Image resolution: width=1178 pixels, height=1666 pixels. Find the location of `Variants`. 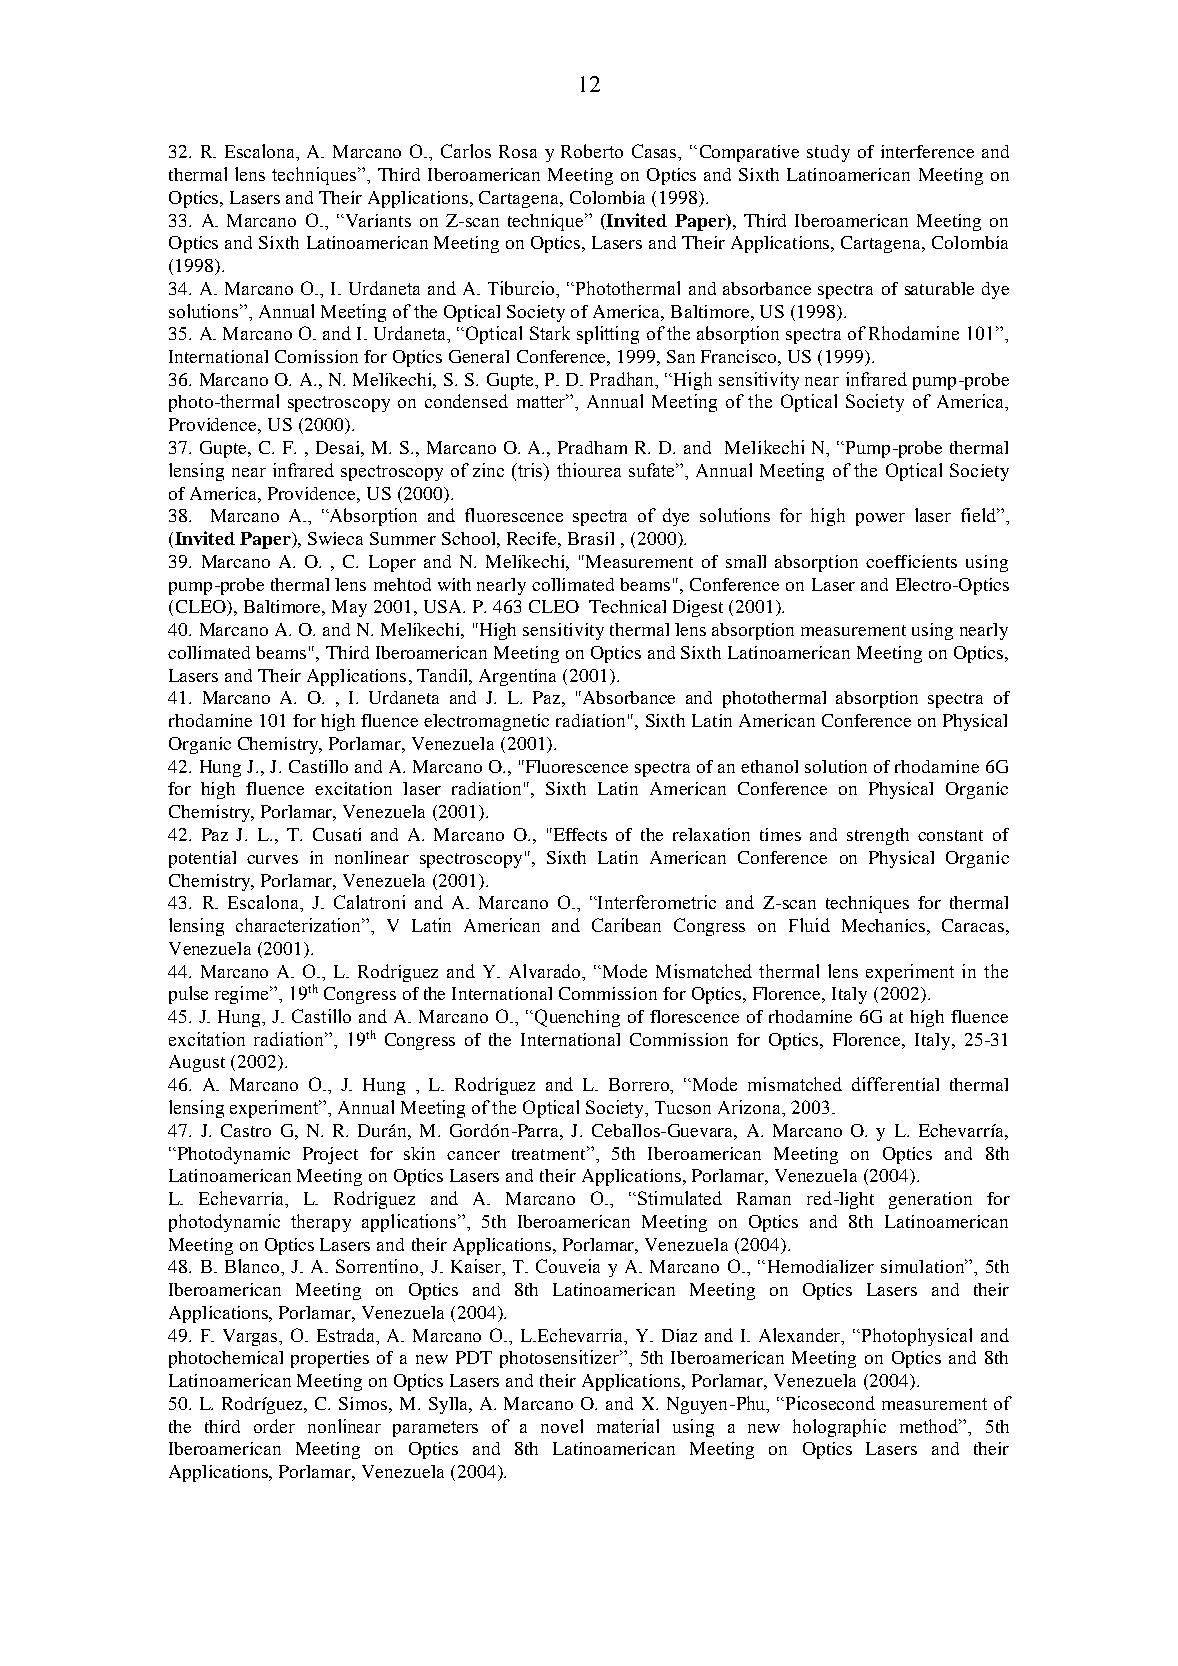

Variants is located at coordinates (377, 220).
